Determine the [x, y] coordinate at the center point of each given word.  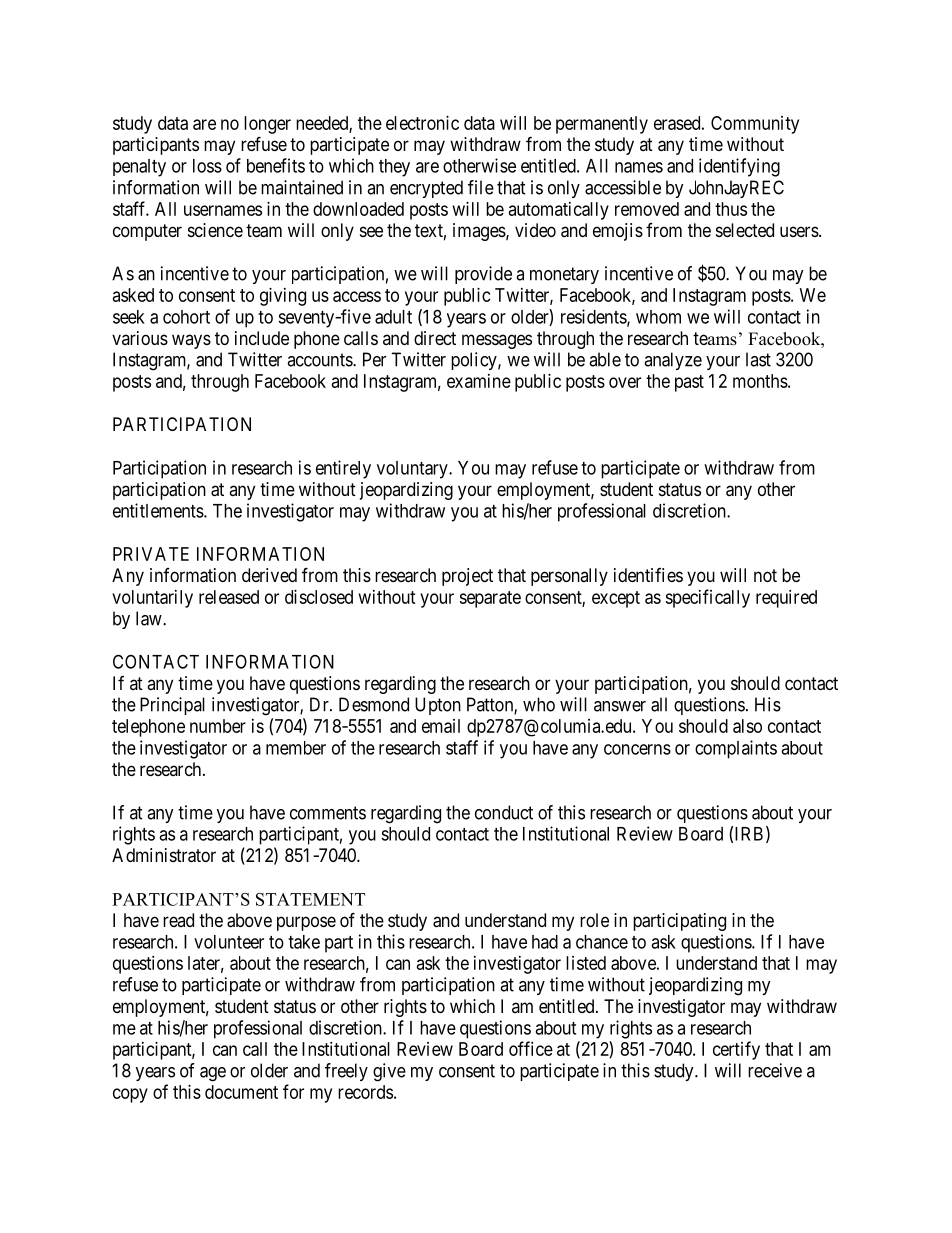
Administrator [164, 855]
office [531, 1048]
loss [207, 166]
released [229, 597]
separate [490, 599]
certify [736, 1050]
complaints [736, 749]
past [689, 383]
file [481, 187]
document [241, 1092]
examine [479, 381]
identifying [739, 167]
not [765, 575]
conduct [504, 812]
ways [191, 341]
